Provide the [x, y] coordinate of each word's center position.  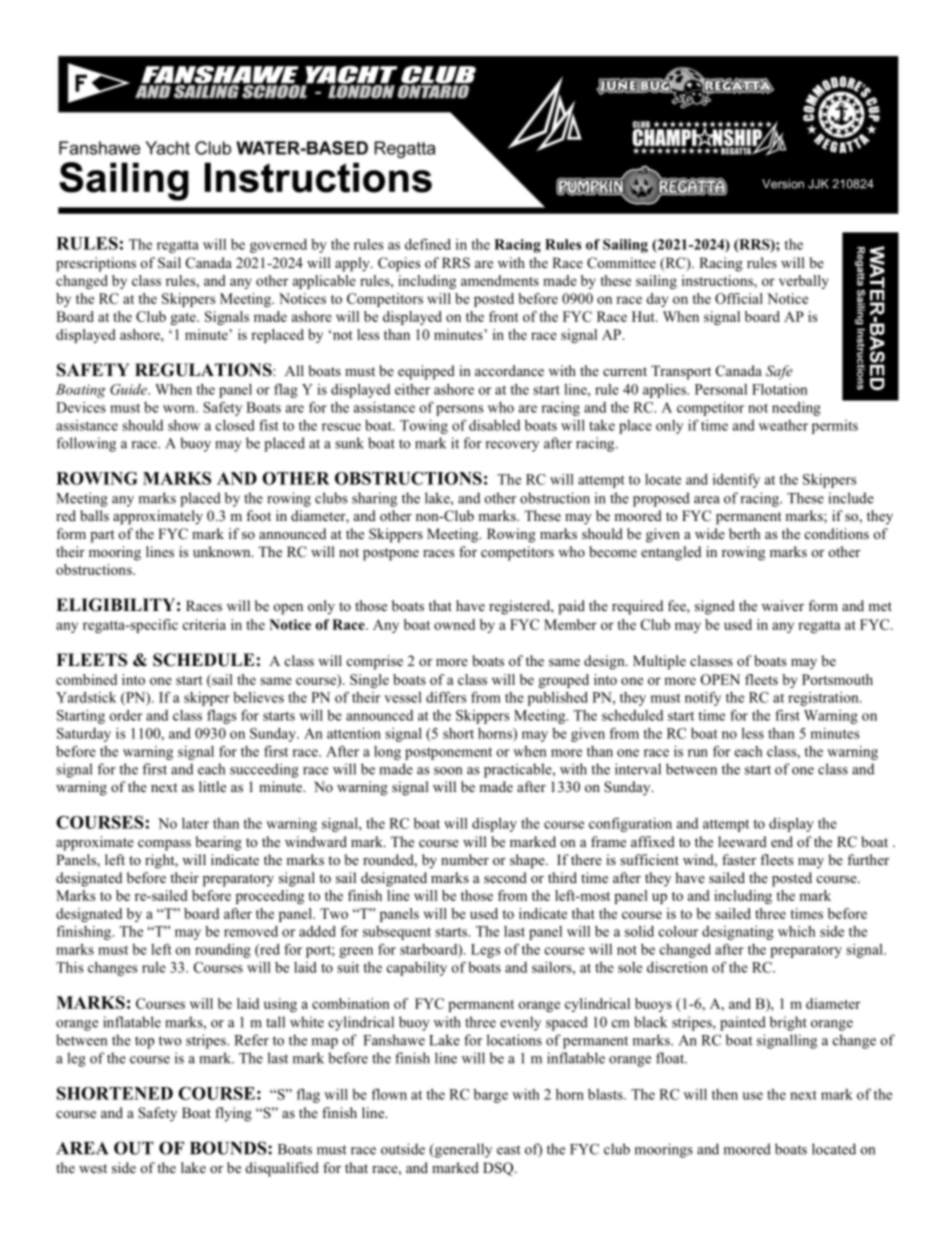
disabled [494, 425]
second [505, 877]
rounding [223, 951]
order [126, 715]
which [796, 931]
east [509, 1150]
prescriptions [96, 264]
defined [428, 244]
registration [824, 699]
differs [446, 697]
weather [783, 425]
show [184, 425]
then [725, 1094]
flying [233, 1114]
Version [783, 184]
